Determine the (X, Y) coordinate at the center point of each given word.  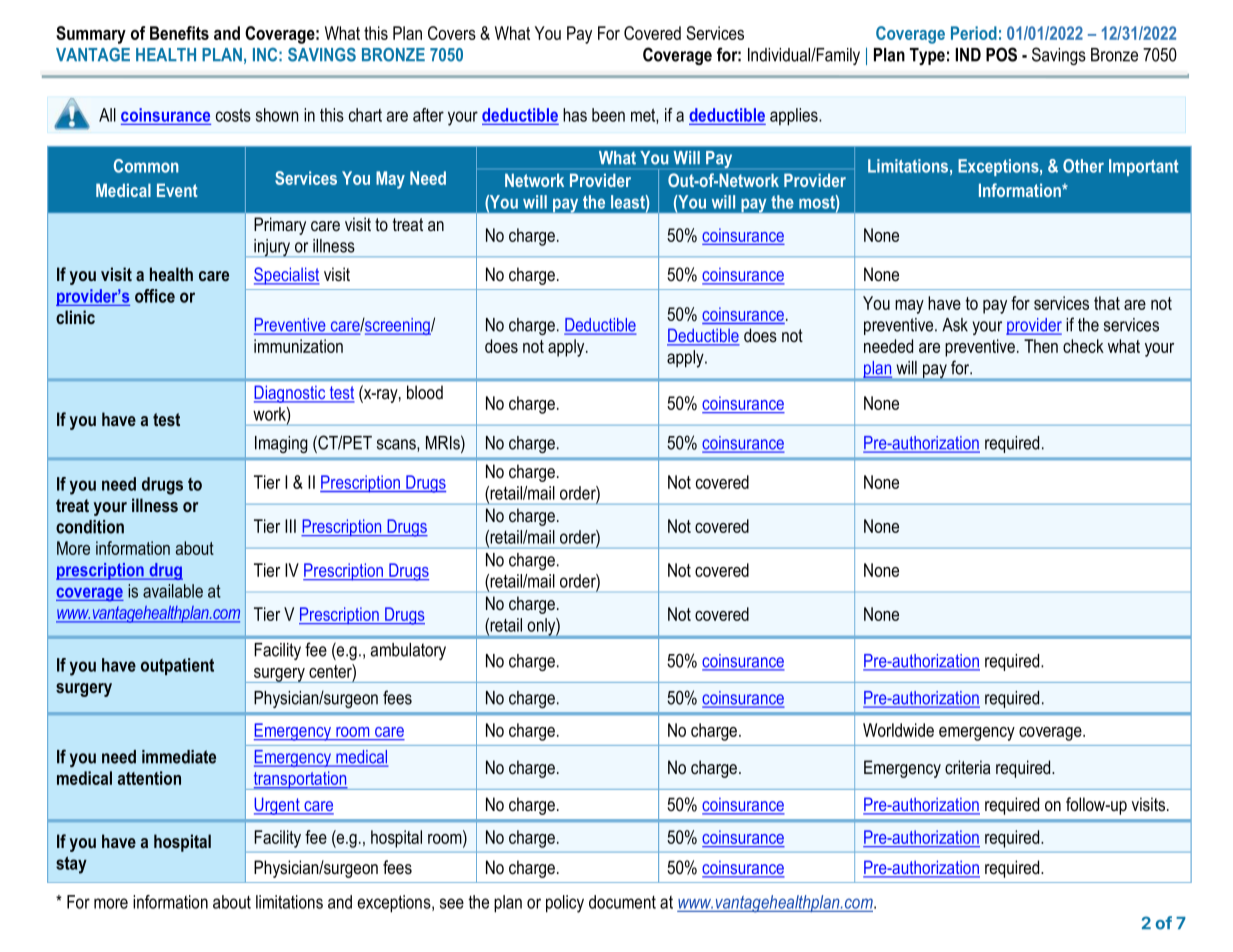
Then (1041, 346)
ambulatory (408, 651)
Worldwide (898, 730)
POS (1001, 54)
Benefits (179, 33)
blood (425, 392)
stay (71, 865)
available (173, 591)
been (608, 115)
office (155, 296)
